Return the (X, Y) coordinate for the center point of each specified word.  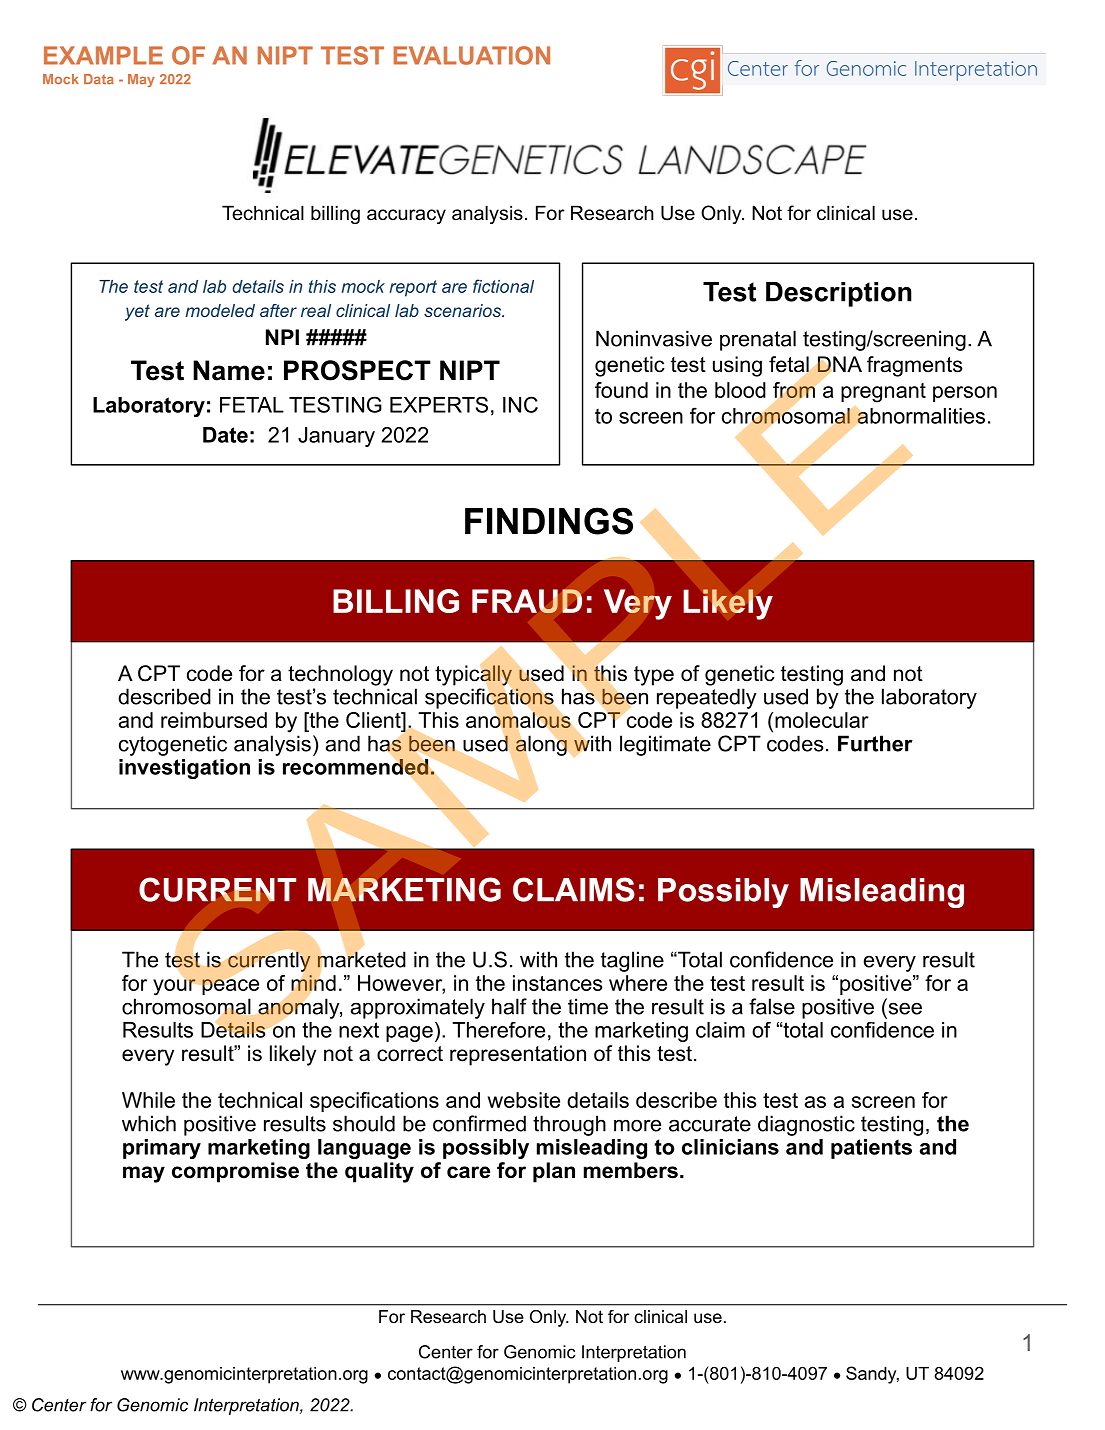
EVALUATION (472, 55)
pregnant (883, 393)
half (509, 1006)
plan (554, 1172)
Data (99, 79)
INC (520, 404)
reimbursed (214, 720)
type (654, 676)
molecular (822, 720)
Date (225, 435)
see (905, 1008)
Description (839, 294)
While (148, 1100)
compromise (235, 1172)
